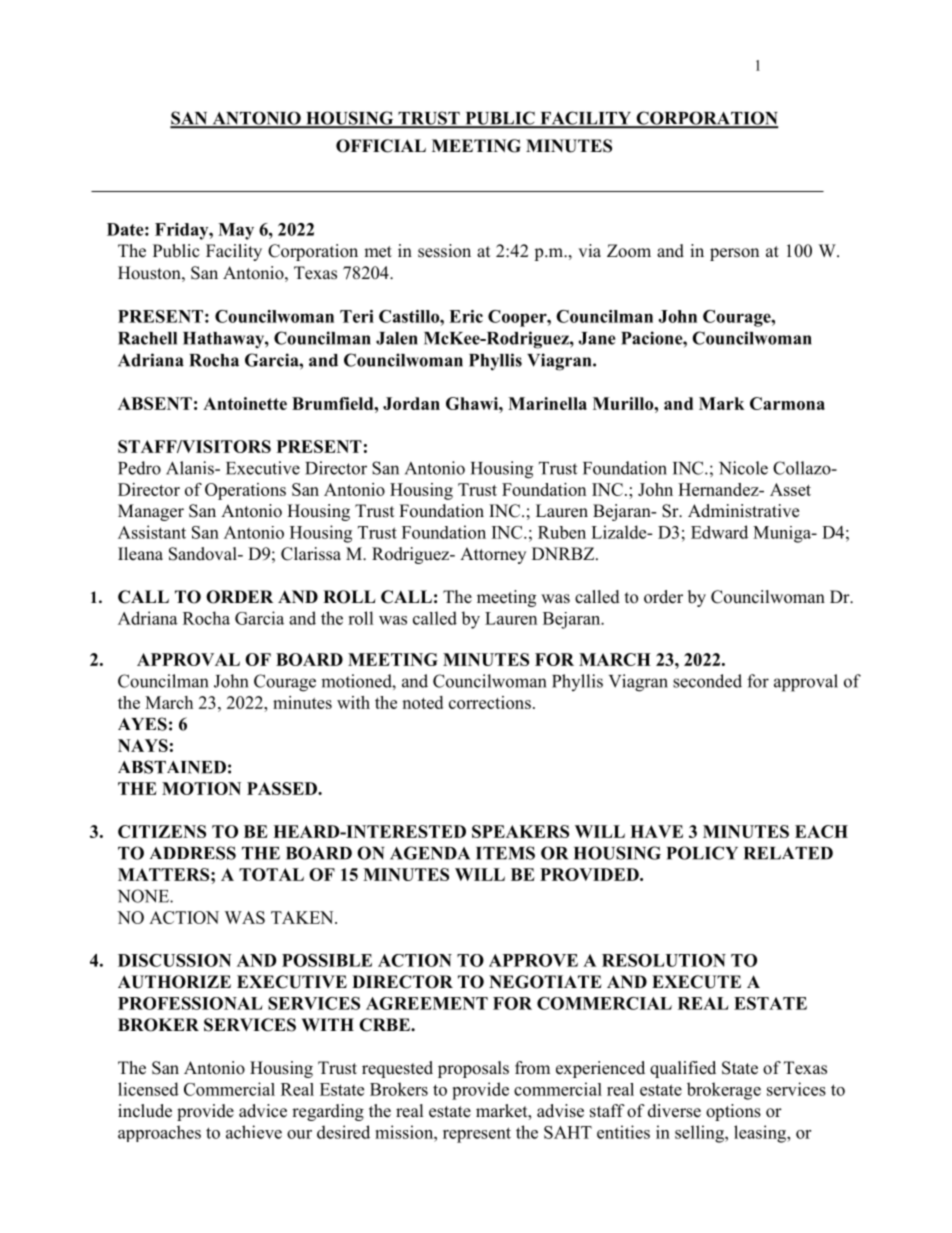 The image size is (952, 1233). Describe the element at coordinates (381, 146) in the screenshot. I see `OFFICIAL` at that location.
